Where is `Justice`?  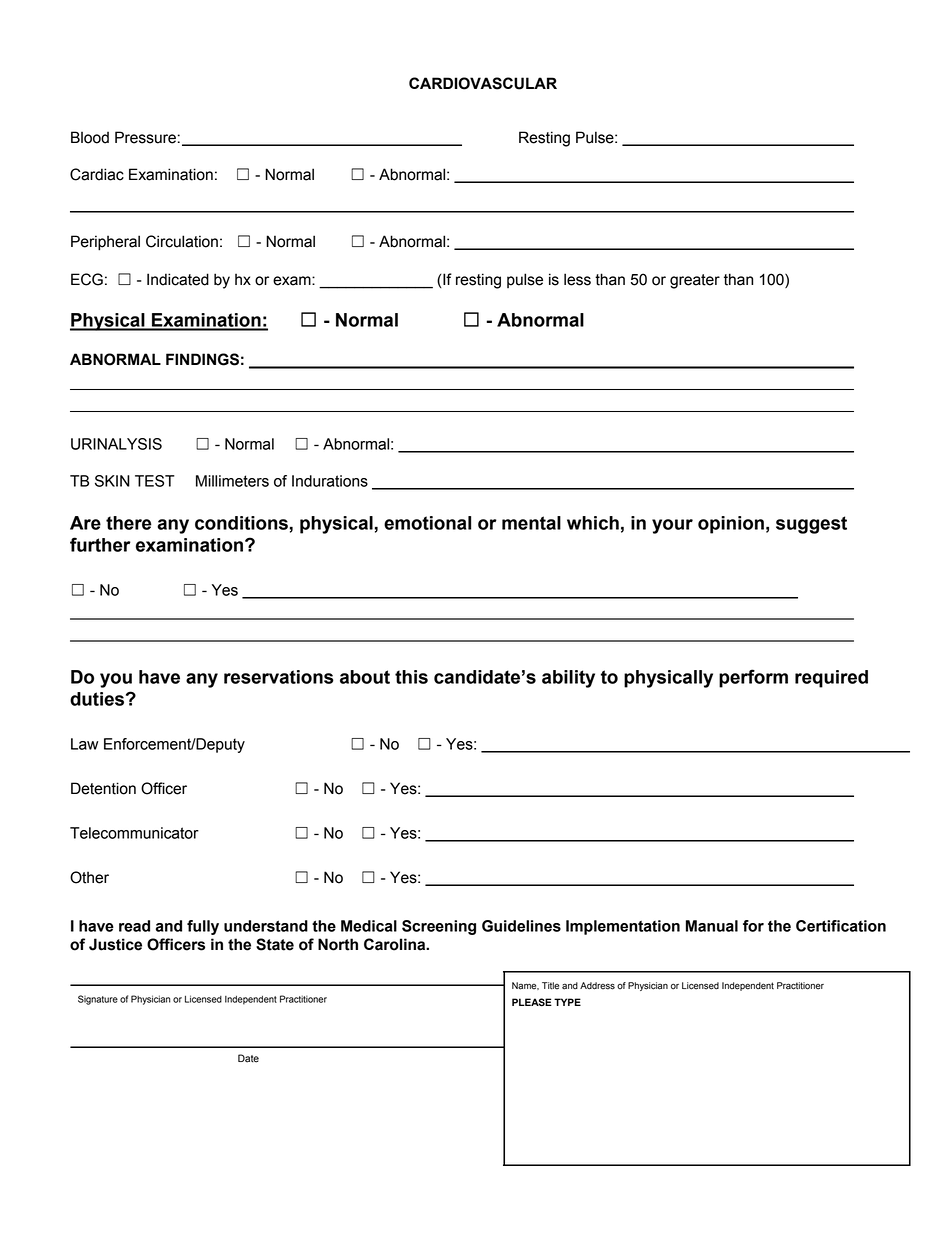 Justice is located at coordinates (115, 944).
